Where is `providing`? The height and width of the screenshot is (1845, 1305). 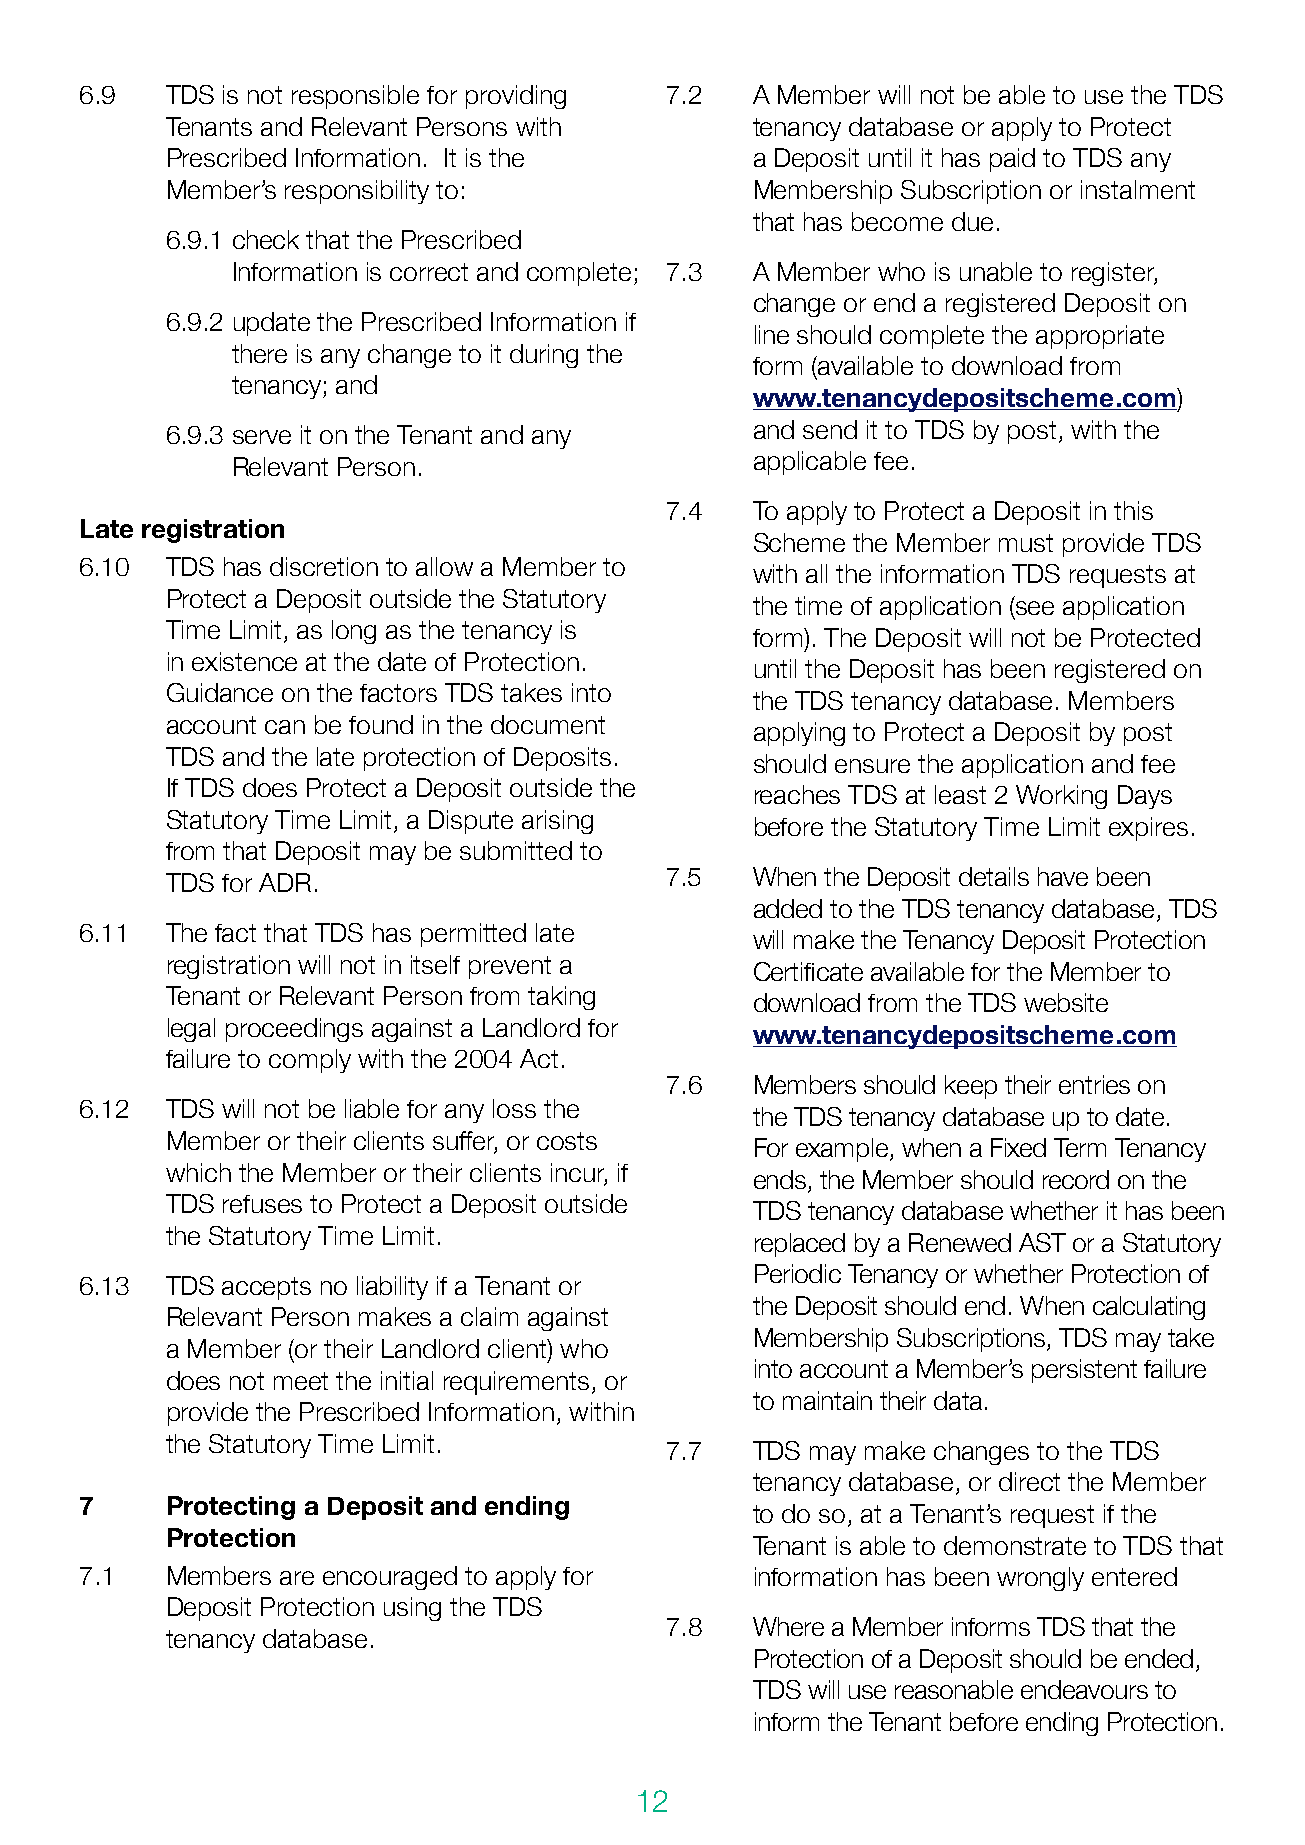
providing is located at coordinates (516, 97).
